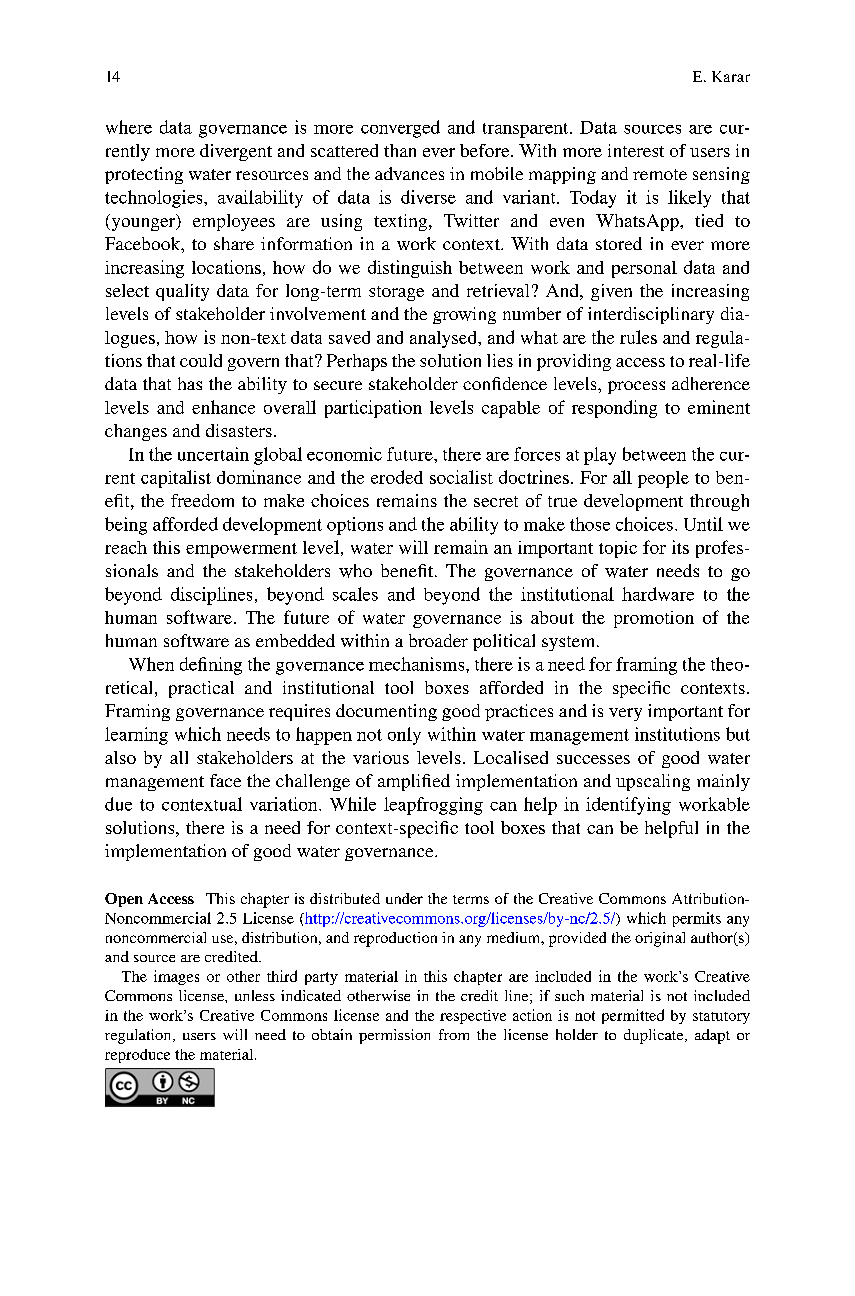  What do you see at coordinates (445, 339) in the screenshot?
I see `analysed` at bounding box center [445, 339].
